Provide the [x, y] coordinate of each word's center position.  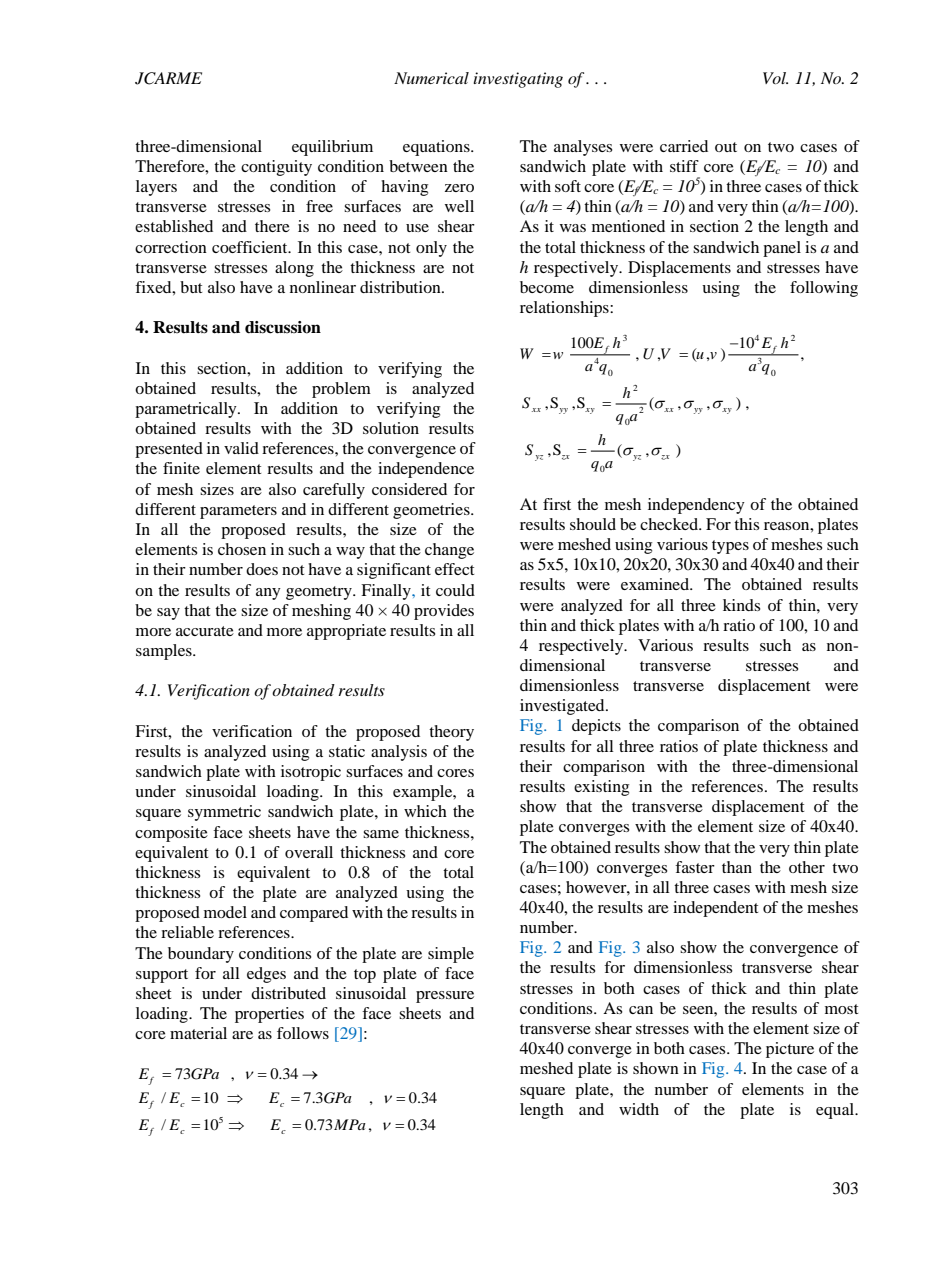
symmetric [224, 813]
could [455, 590]
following [824, 289]
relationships [565, 309]
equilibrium [332, 148]
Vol [775, 78]
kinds [741, 605]
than [737, 867]
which [425, 811]
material [198, 1033]
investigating [518, 80]
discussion [283, 327]
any [268, 594]
